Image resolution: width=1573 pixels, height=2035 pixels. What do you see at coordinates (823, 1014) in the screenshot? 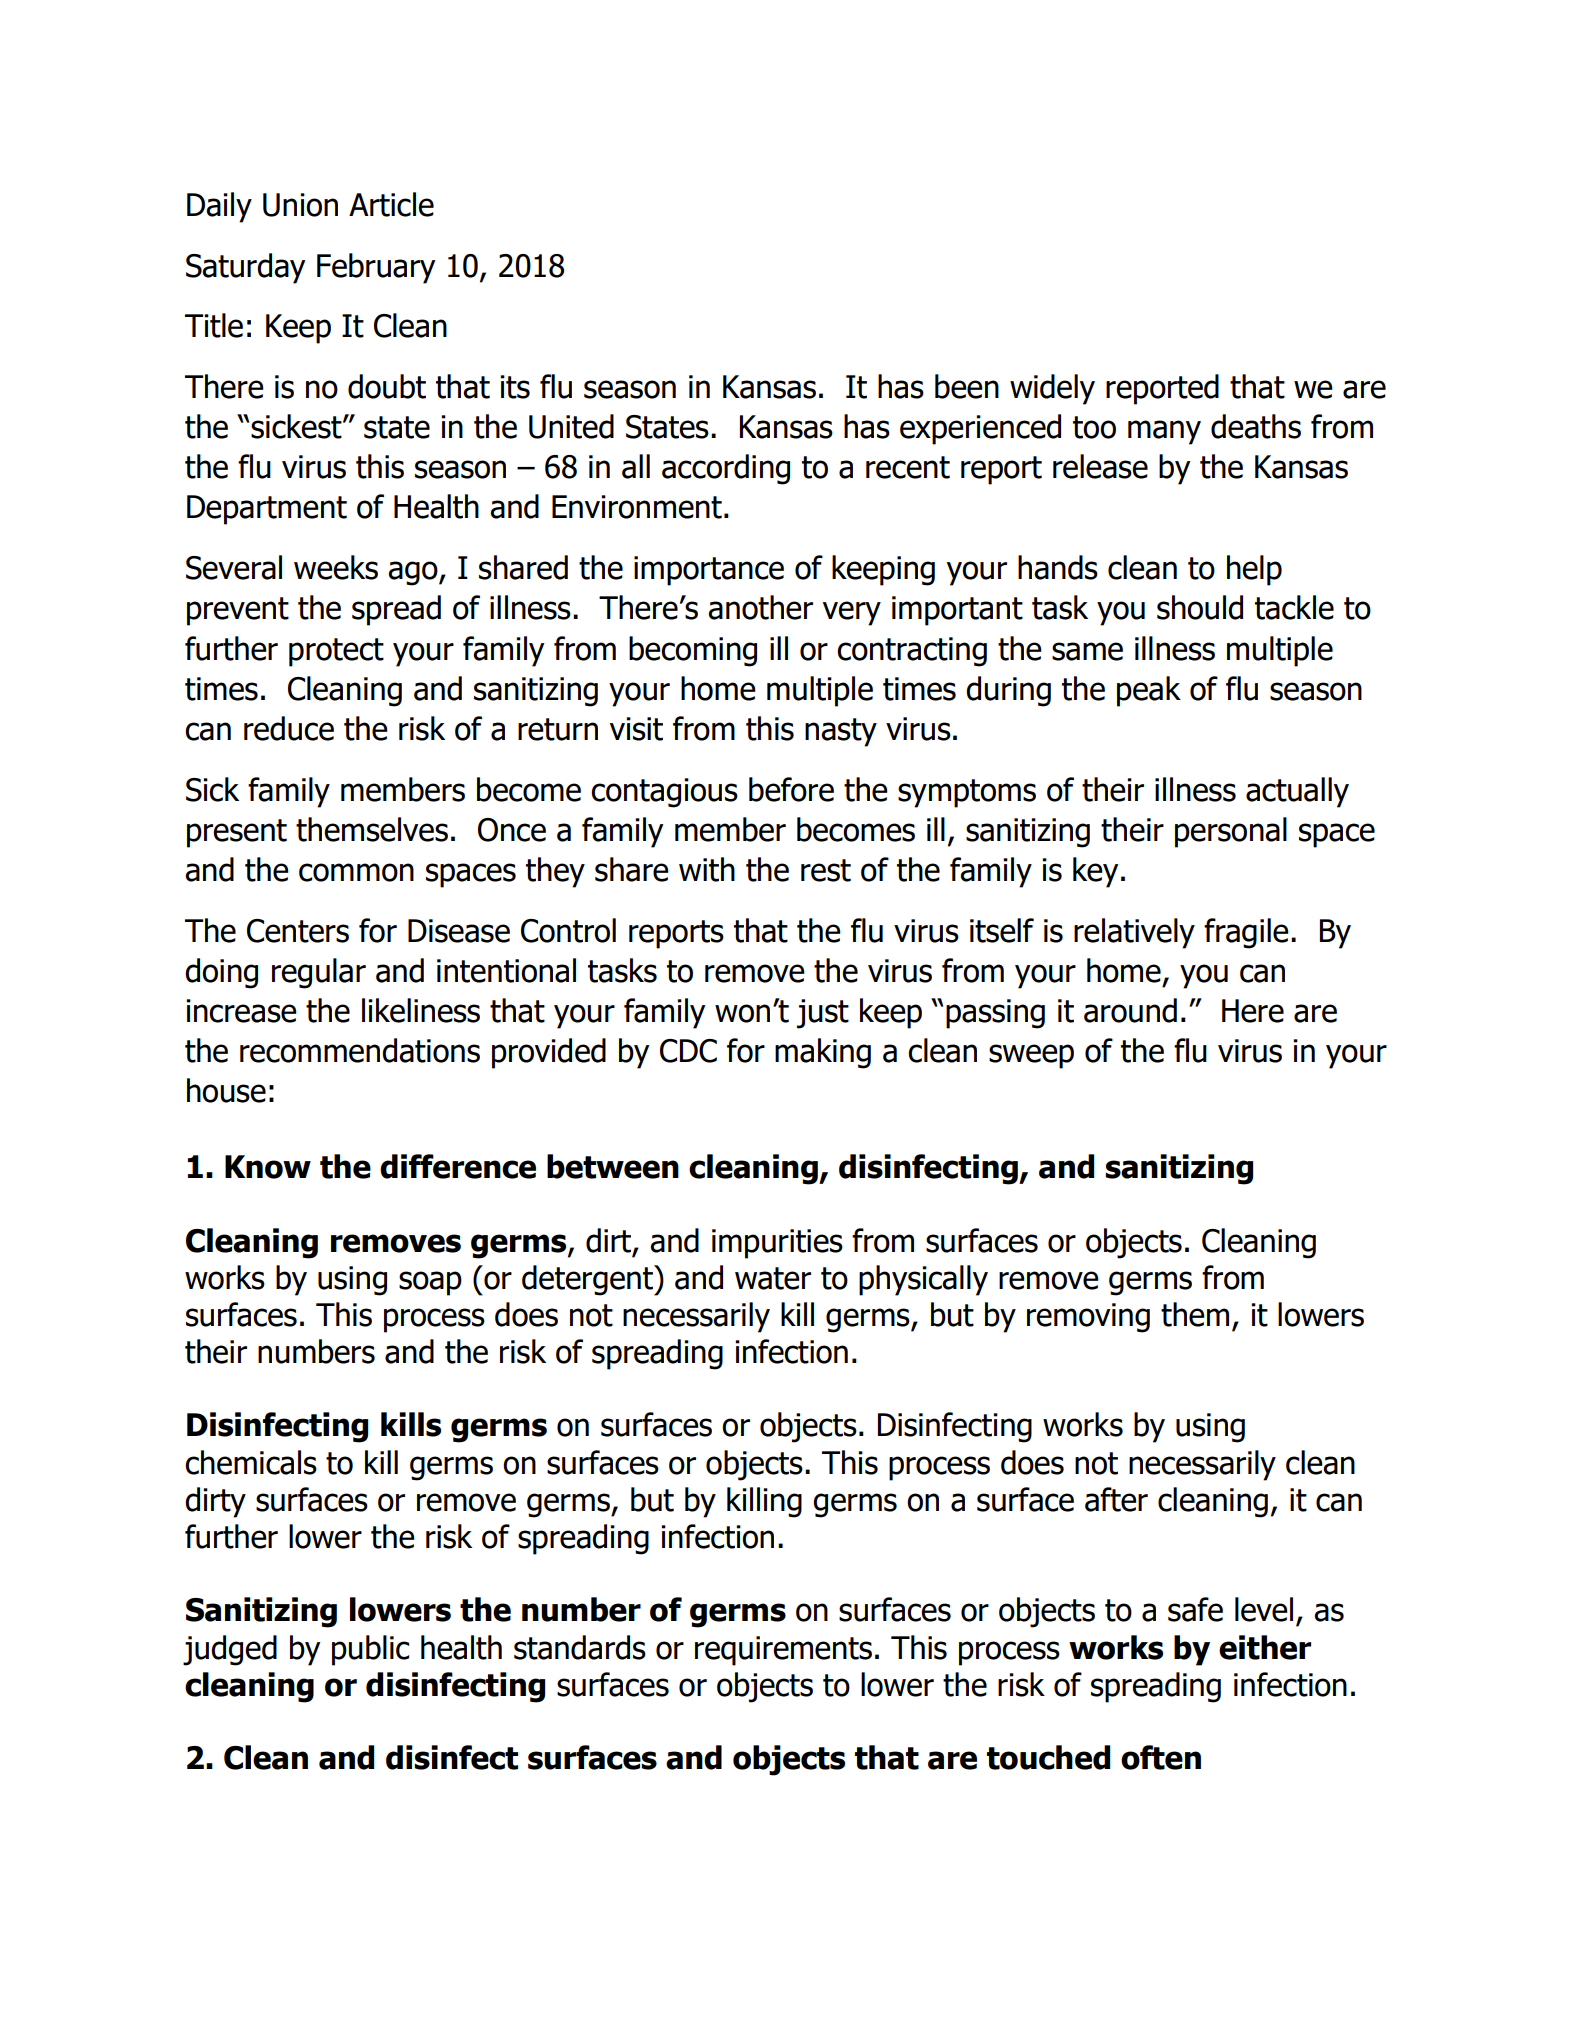
I see `just` at bounding box center [823, 1014].
